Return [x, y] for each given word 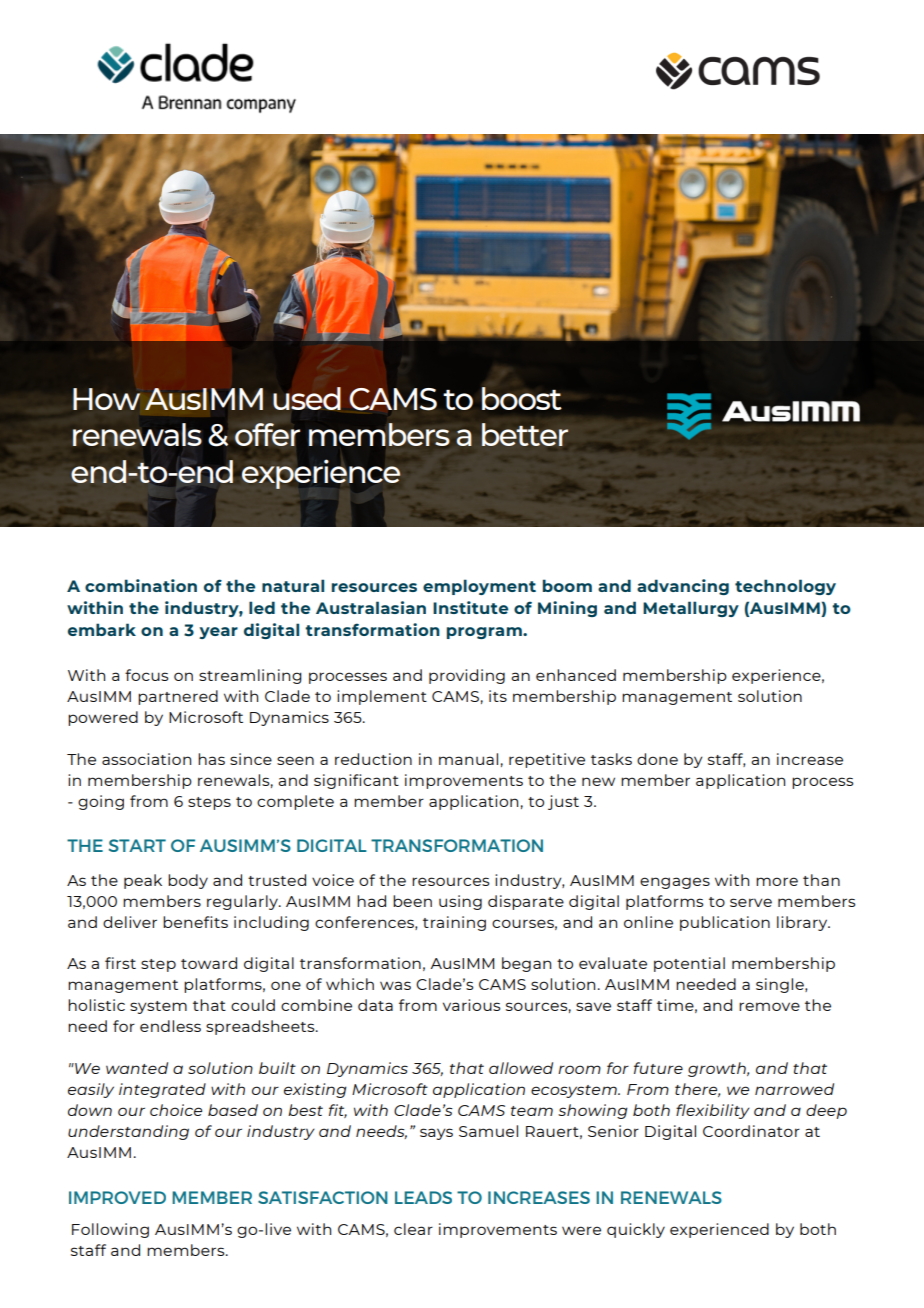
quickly [636, 1230]
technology [785, 587]
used [307, 398]
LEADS [423, 1197]
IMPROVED [117, 1197]
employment [479, 587]
